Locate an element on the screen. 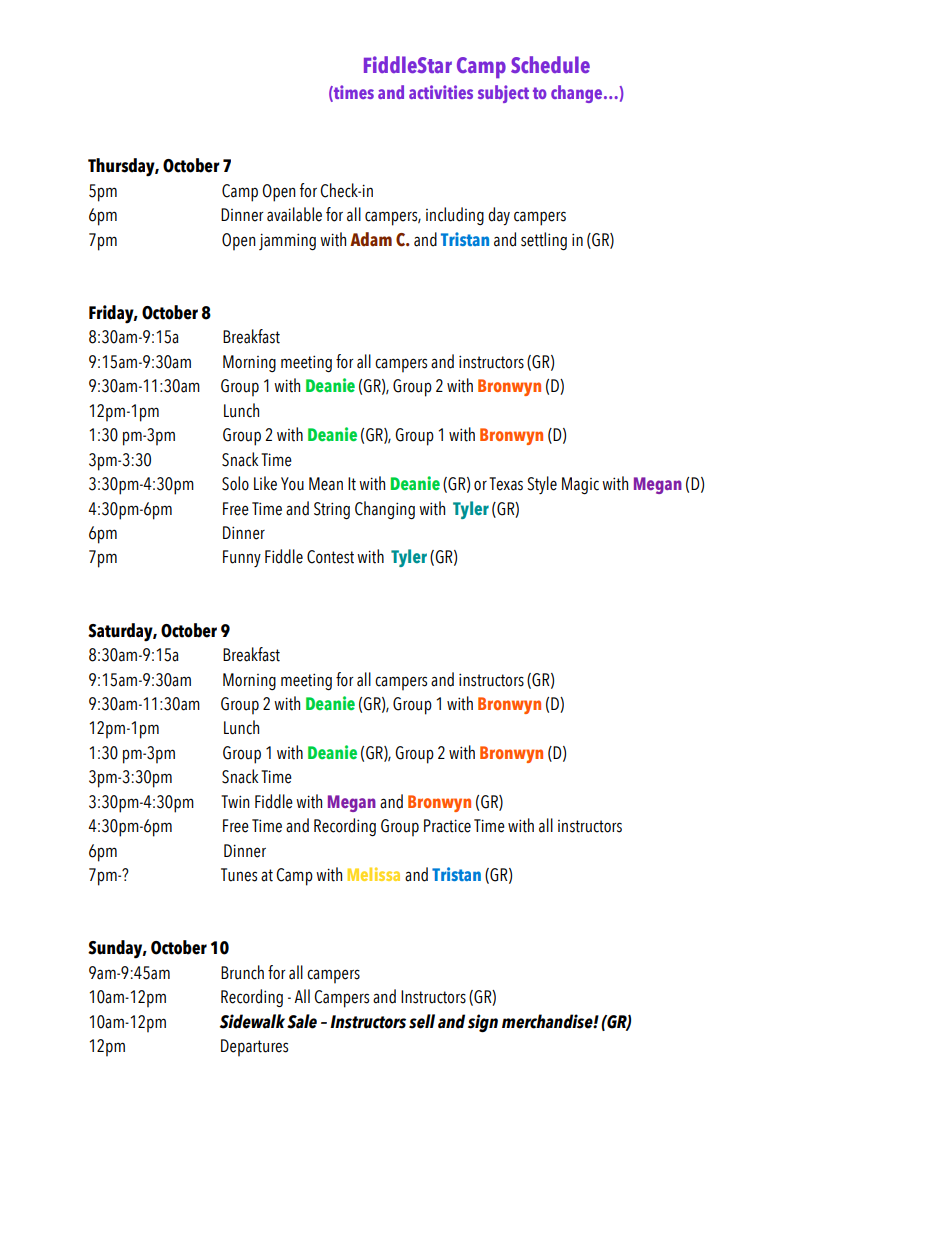 The width and height of the screenshot is (952, 1233). jamming is located at coordinates (287, 242).
